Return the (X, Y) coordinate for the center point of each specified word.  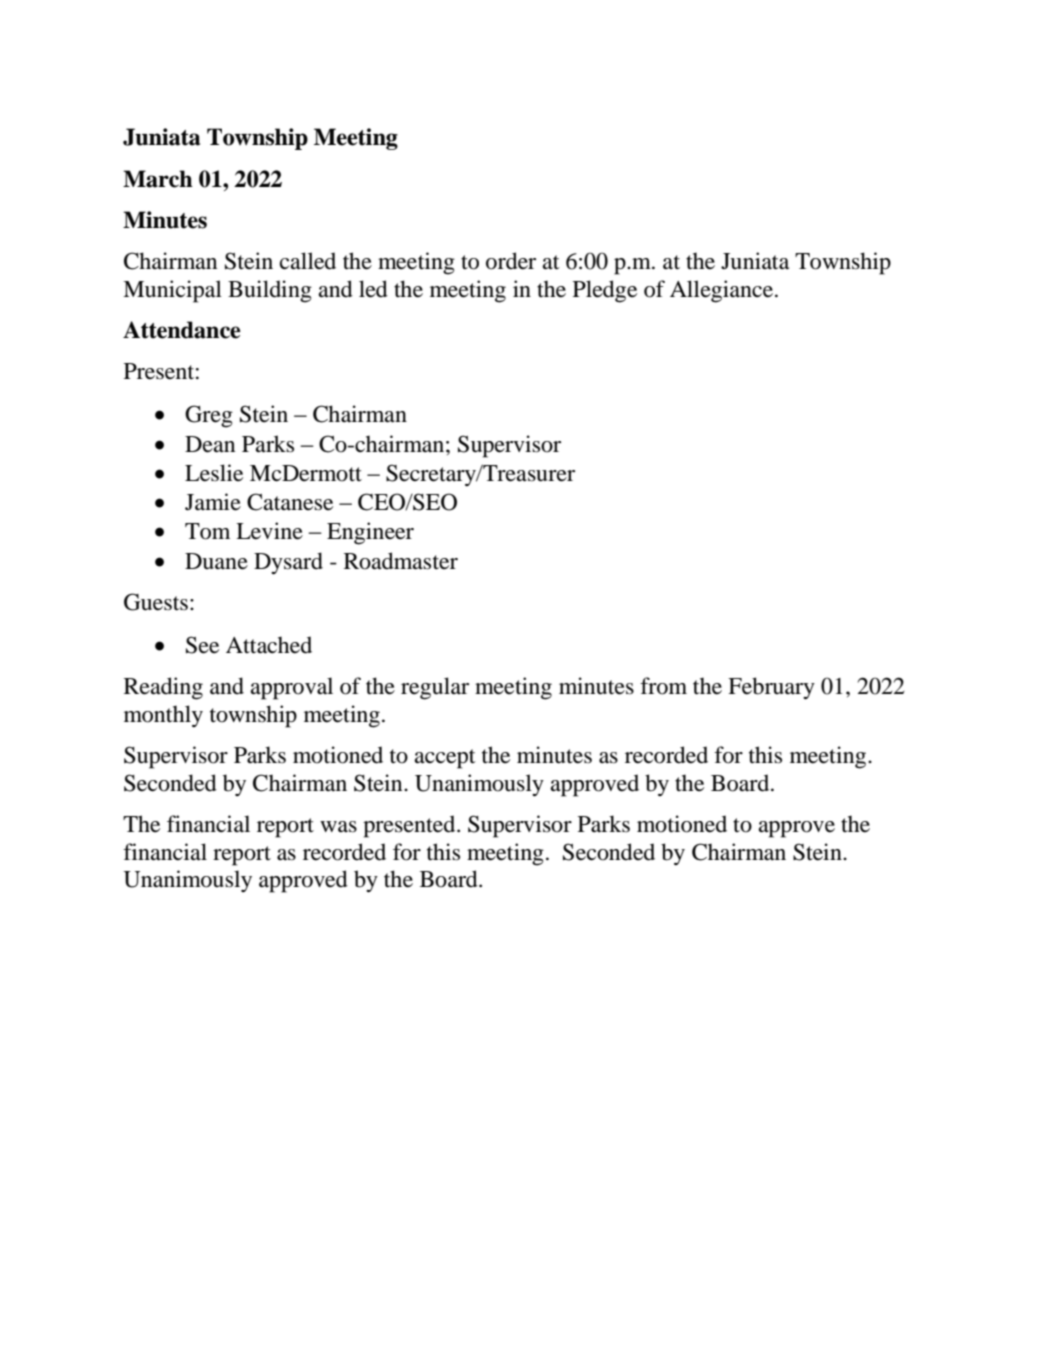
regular (435, 688)
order (511, 261)
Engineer (370, 533)
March (158, 179)
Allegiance (723, 291)
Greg (209, 416)
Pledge (605, 291)
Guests (156, 602)
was (338, 827)
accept (445, 759)
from (663, 686)
